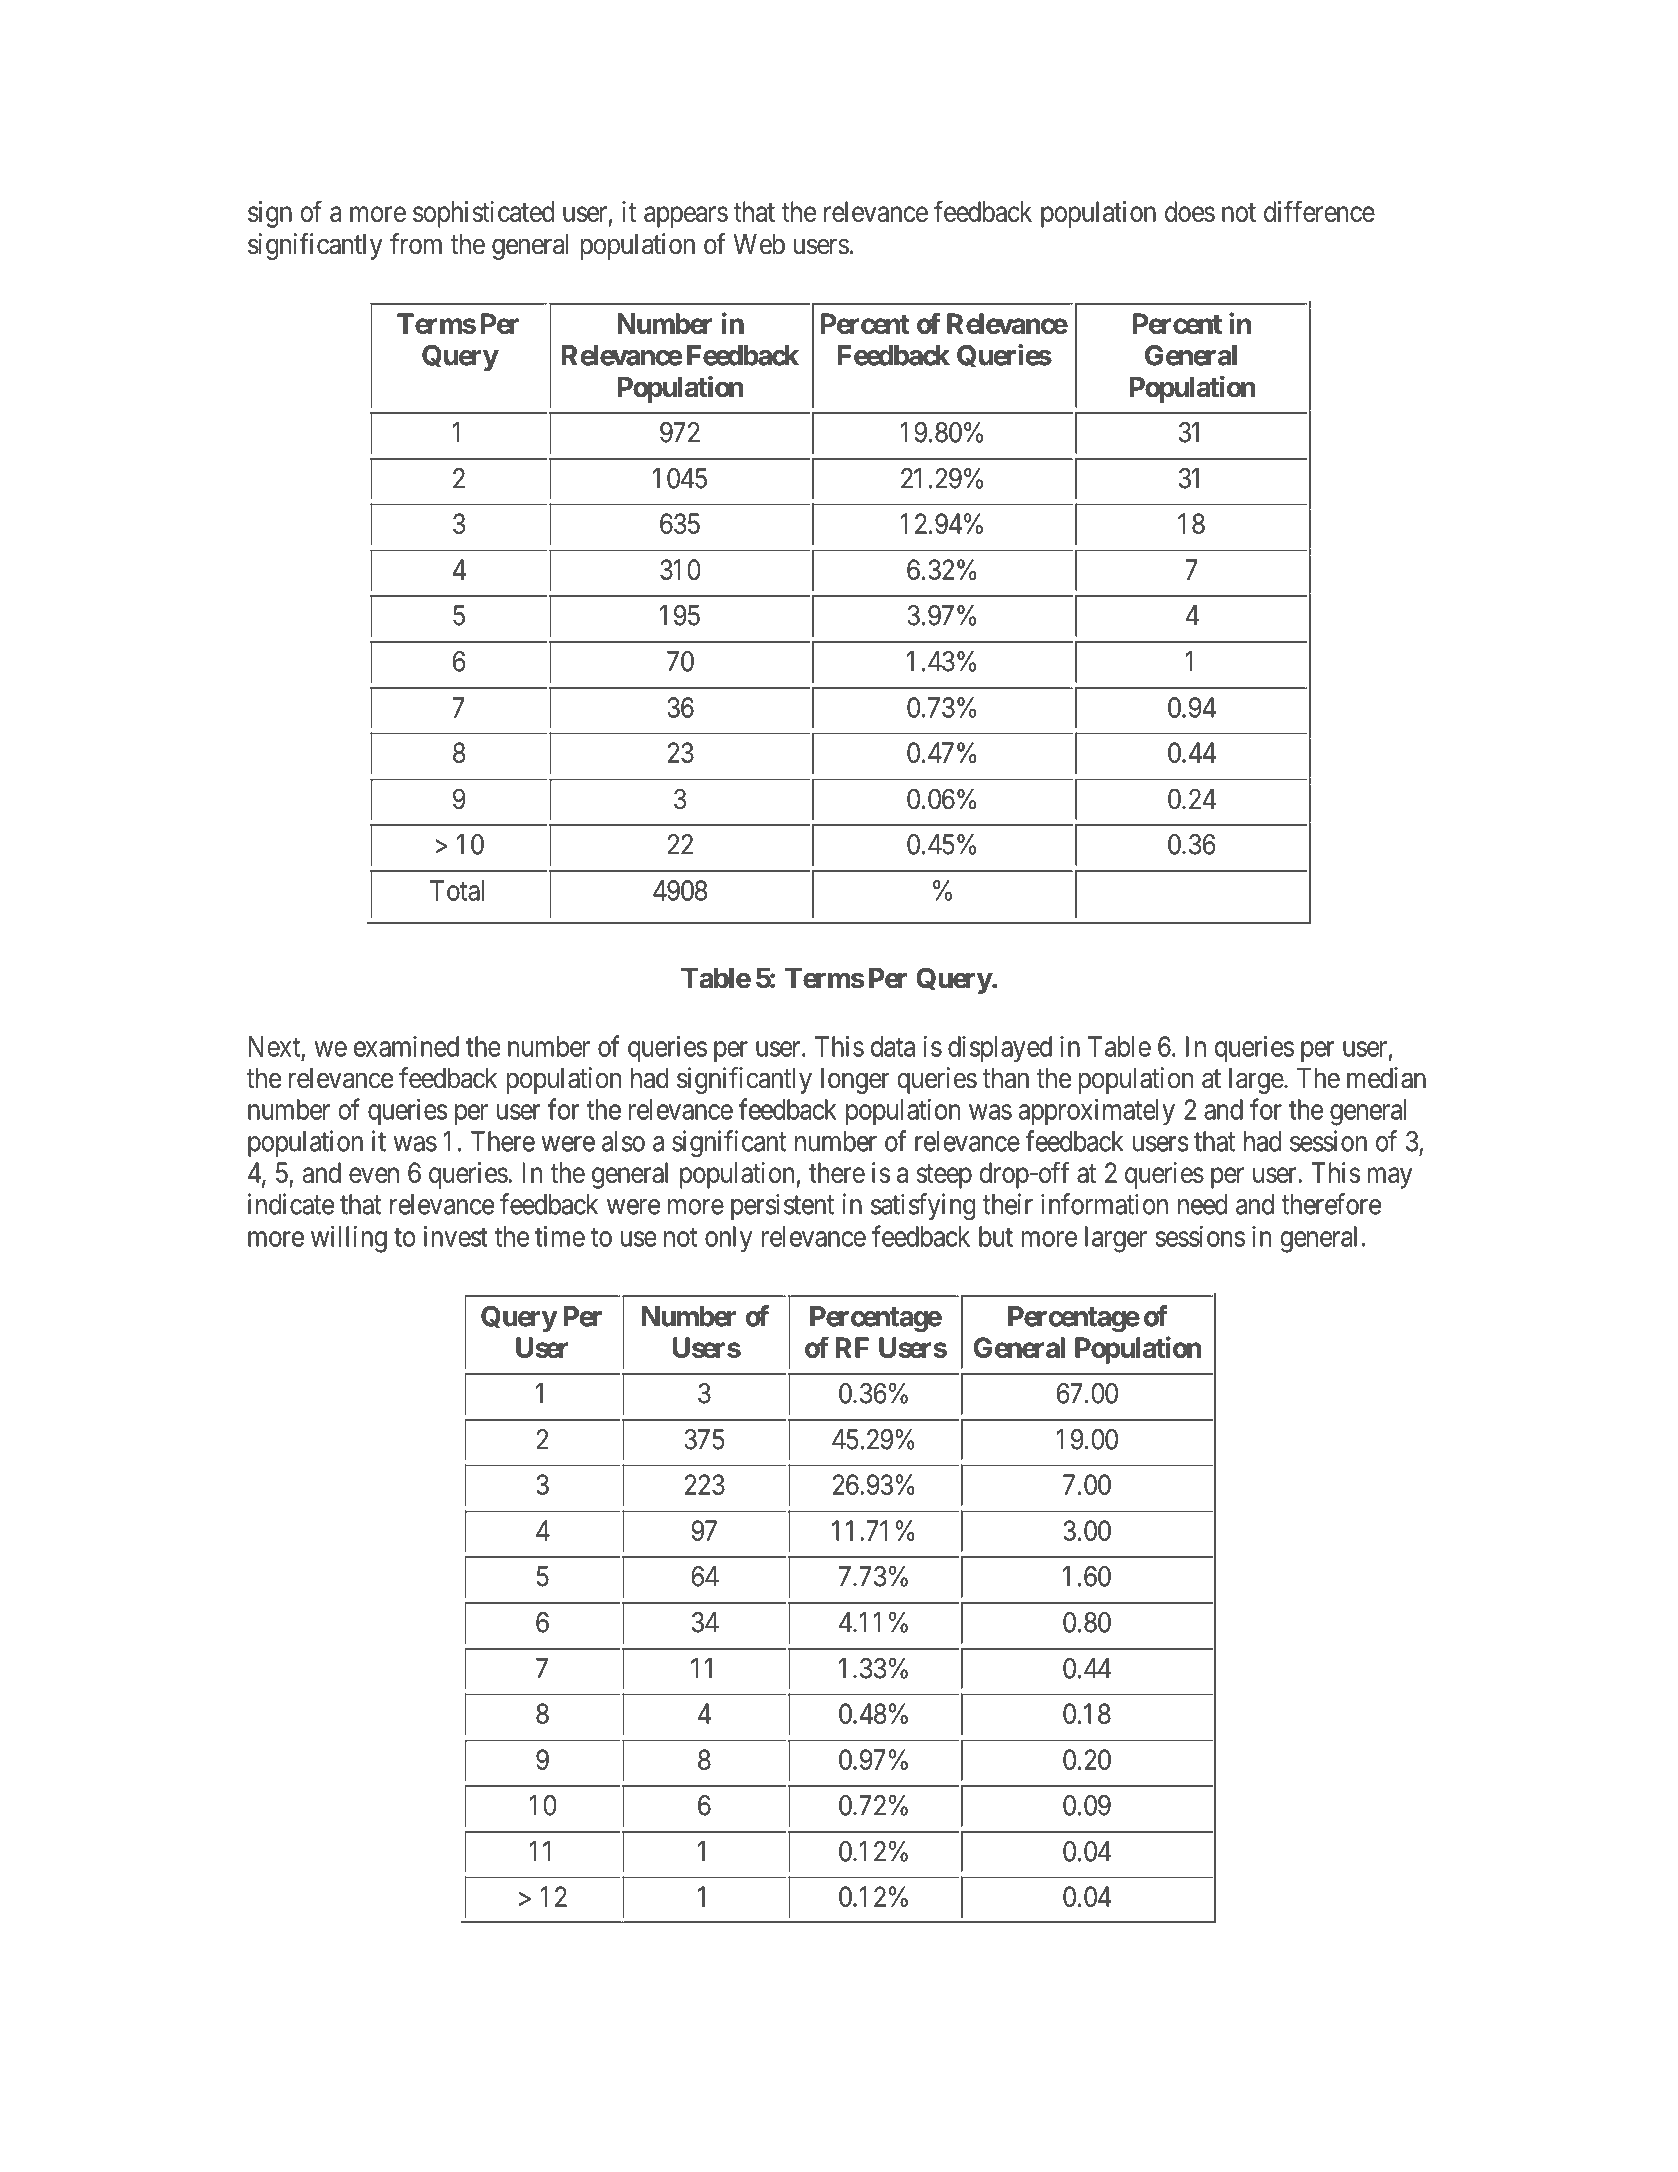 The width and height of the document is (1678, 2172). Describe the element at coordinates (759, 244) in the document. I see `Web` at that location.
